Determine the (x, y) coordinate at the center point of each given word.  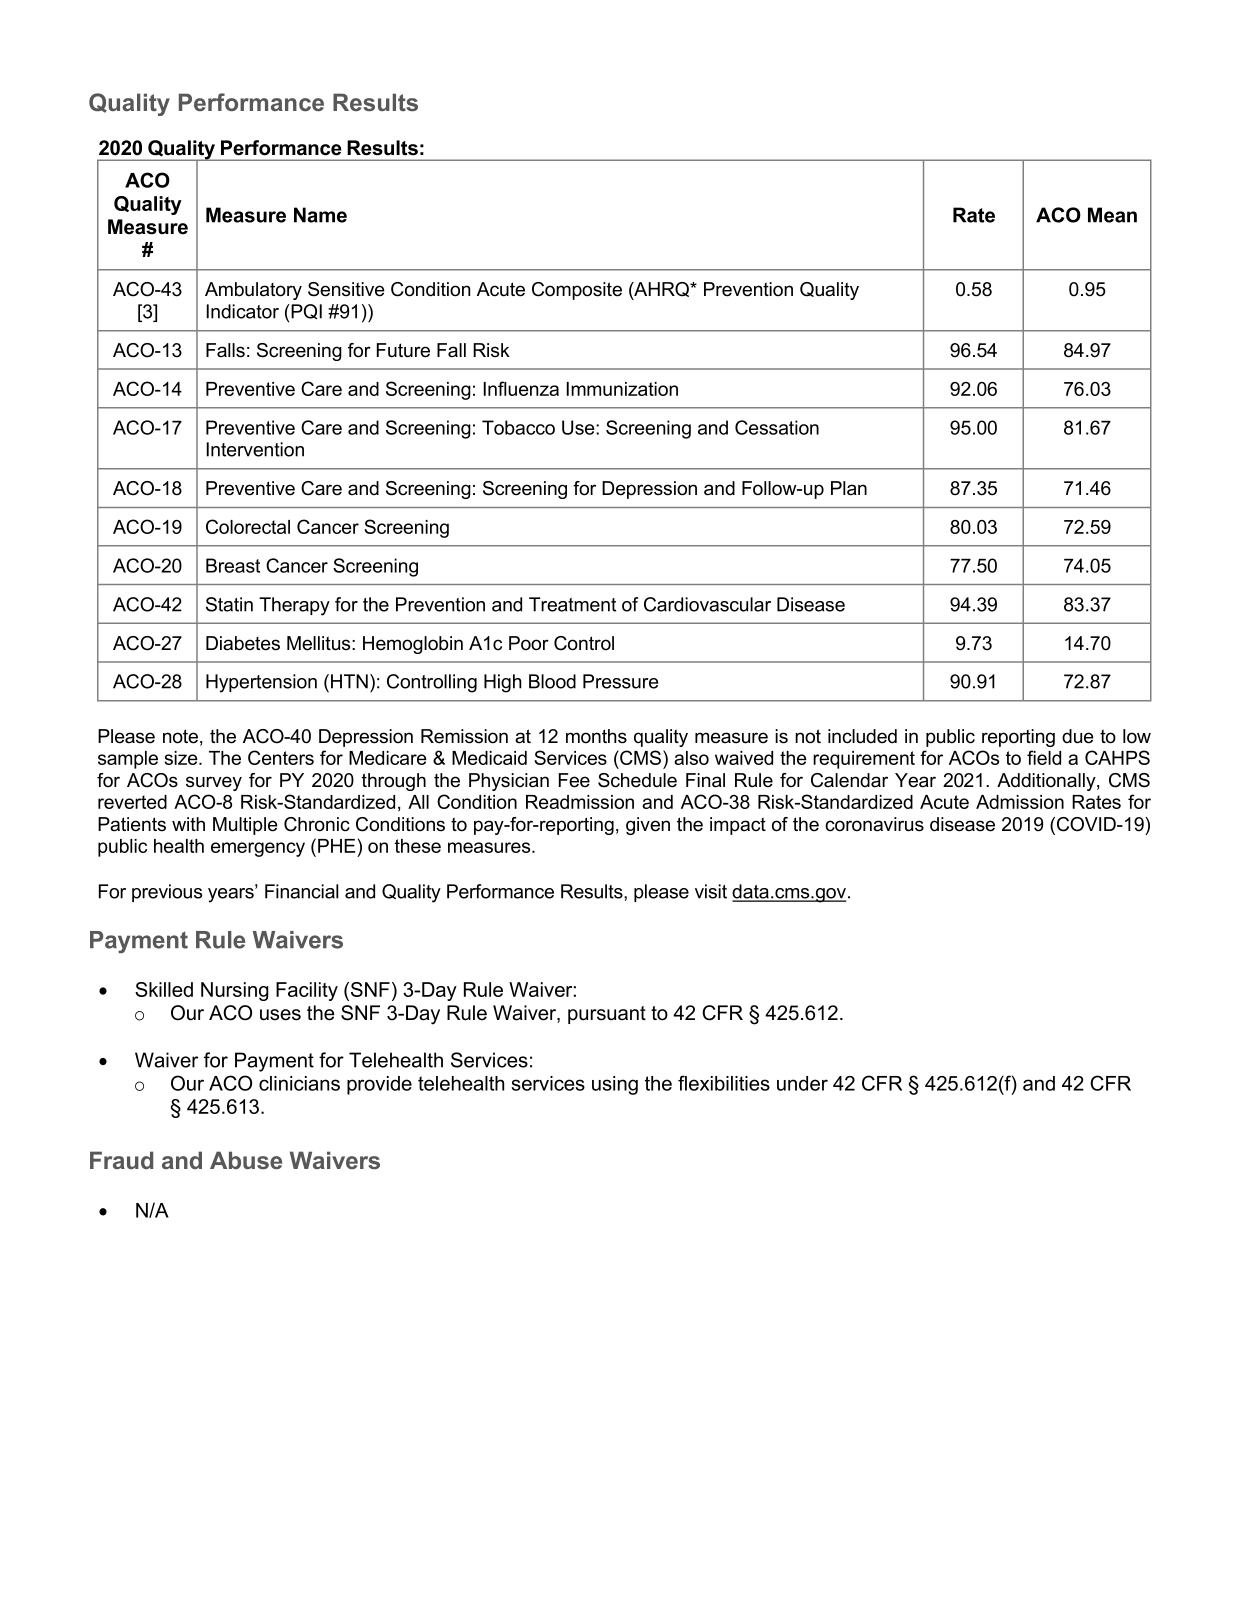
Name (320, 215)
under (802, 1083)
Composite (577, 291)
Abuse (246, 1160)
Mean (1112, 215)
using (615, 1085)
